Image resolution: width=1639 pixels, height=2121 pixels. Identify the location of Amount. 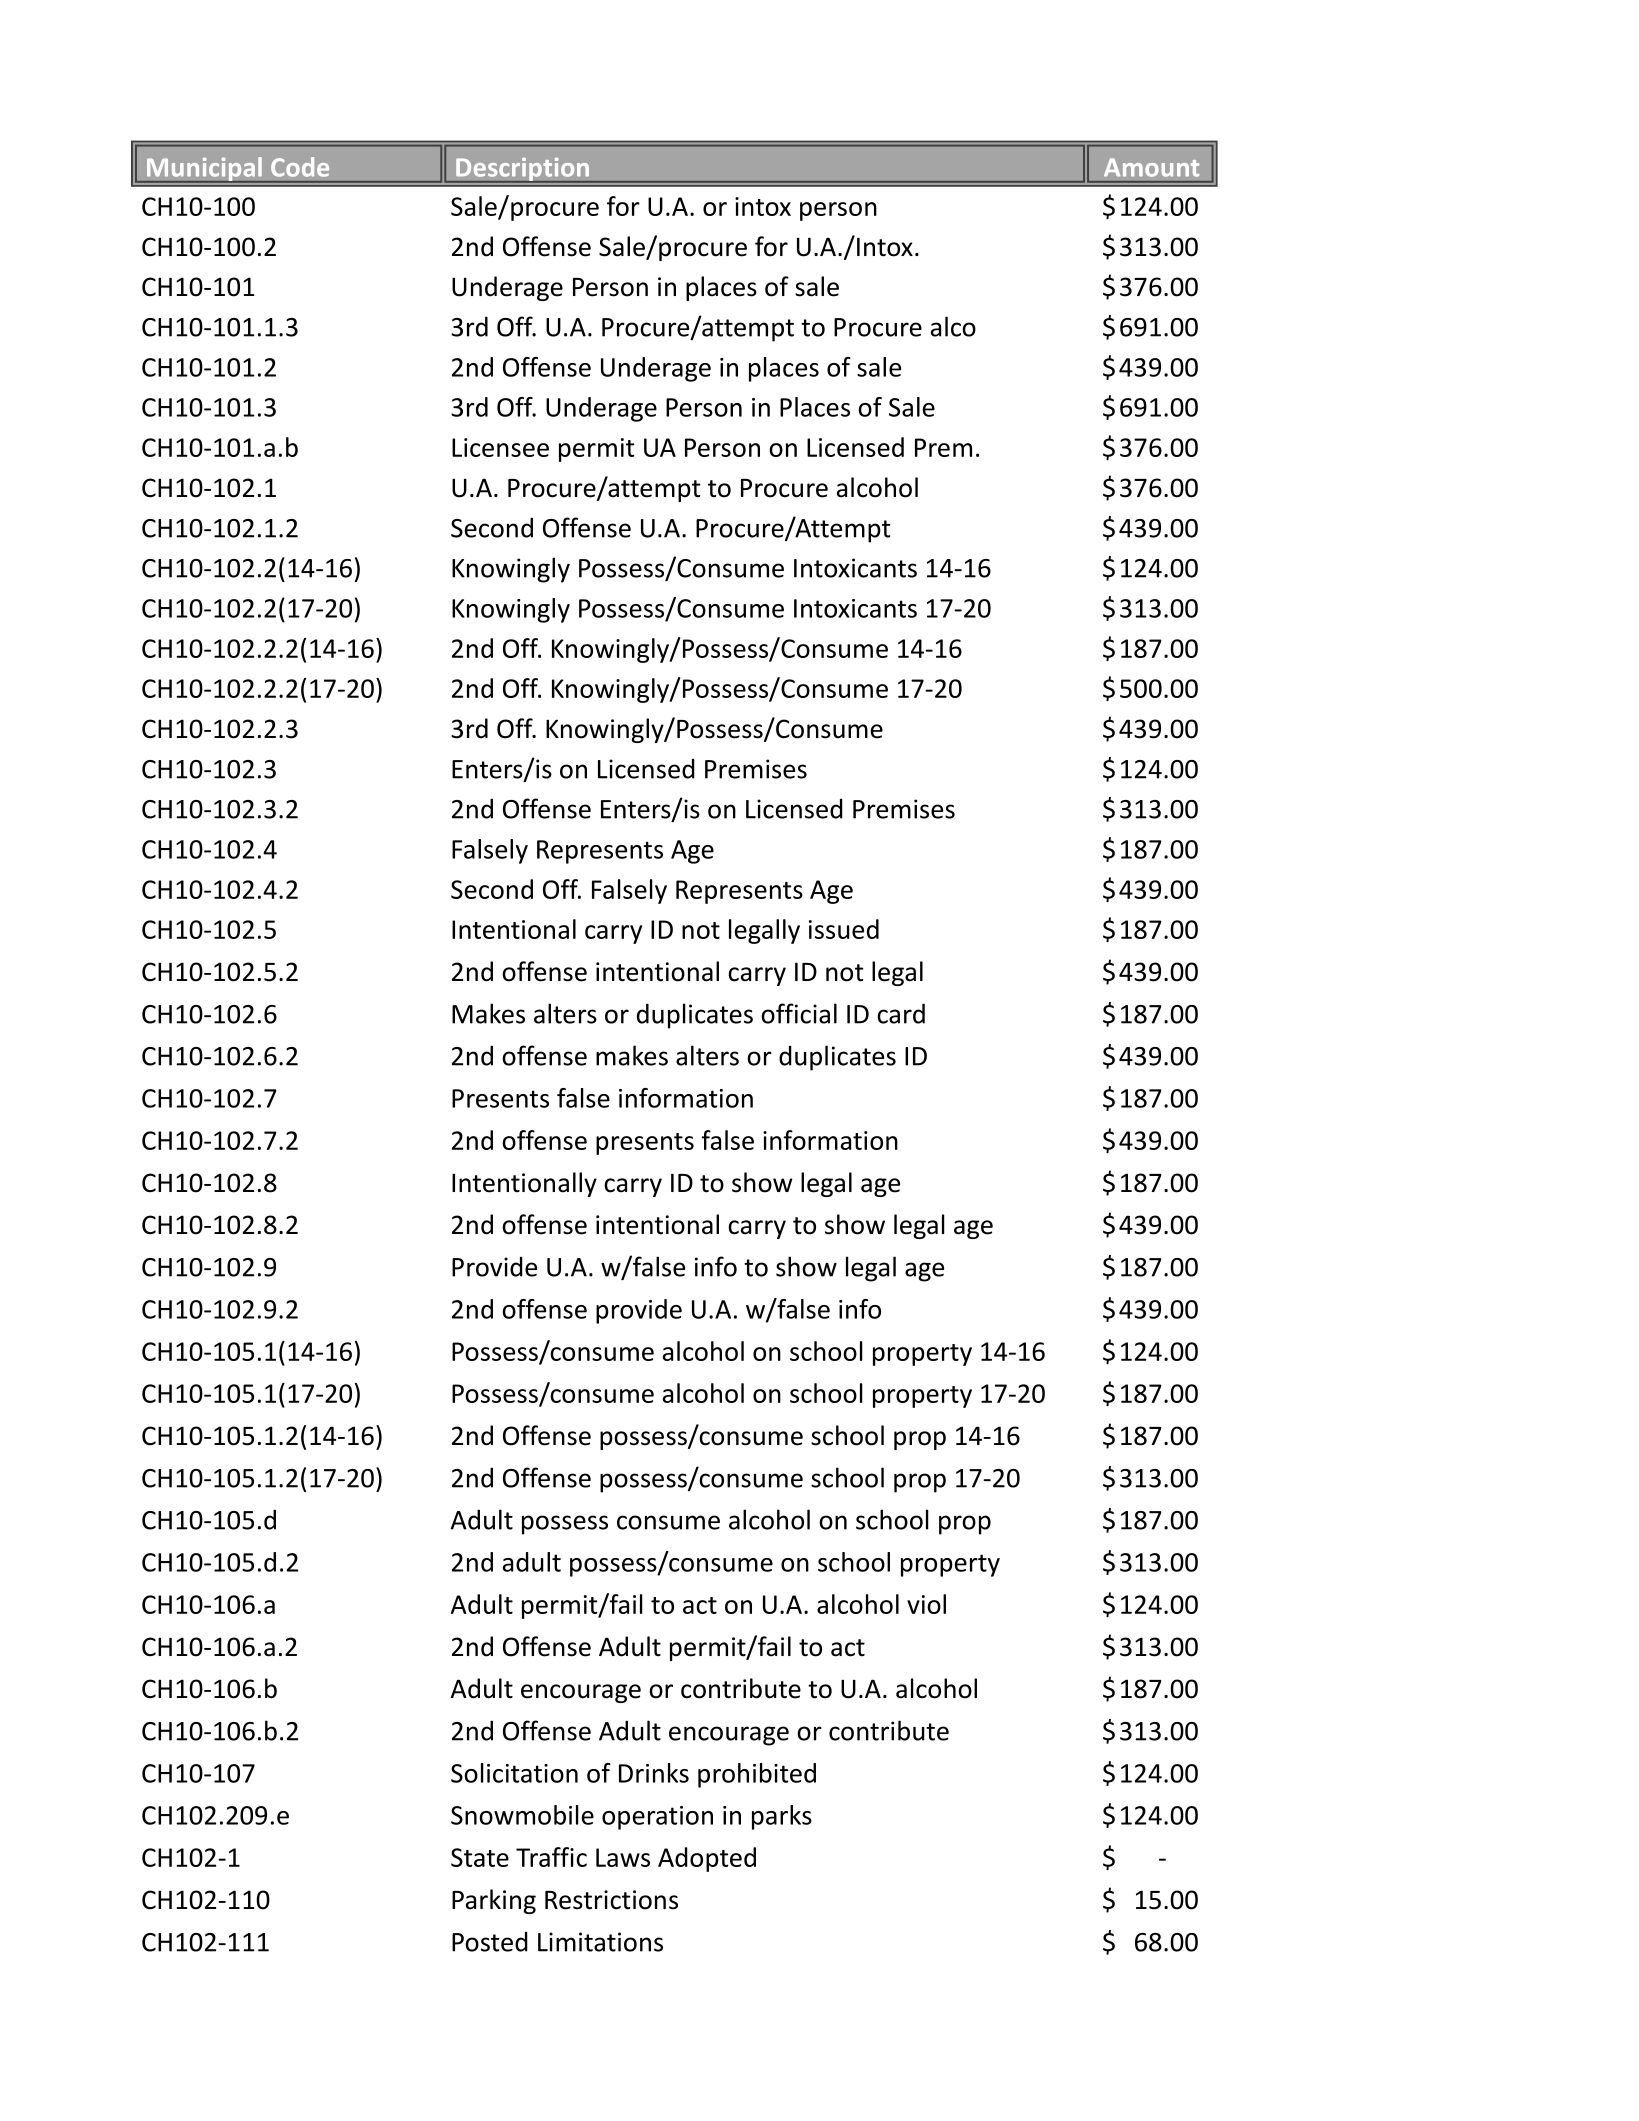
(1151, 167).
